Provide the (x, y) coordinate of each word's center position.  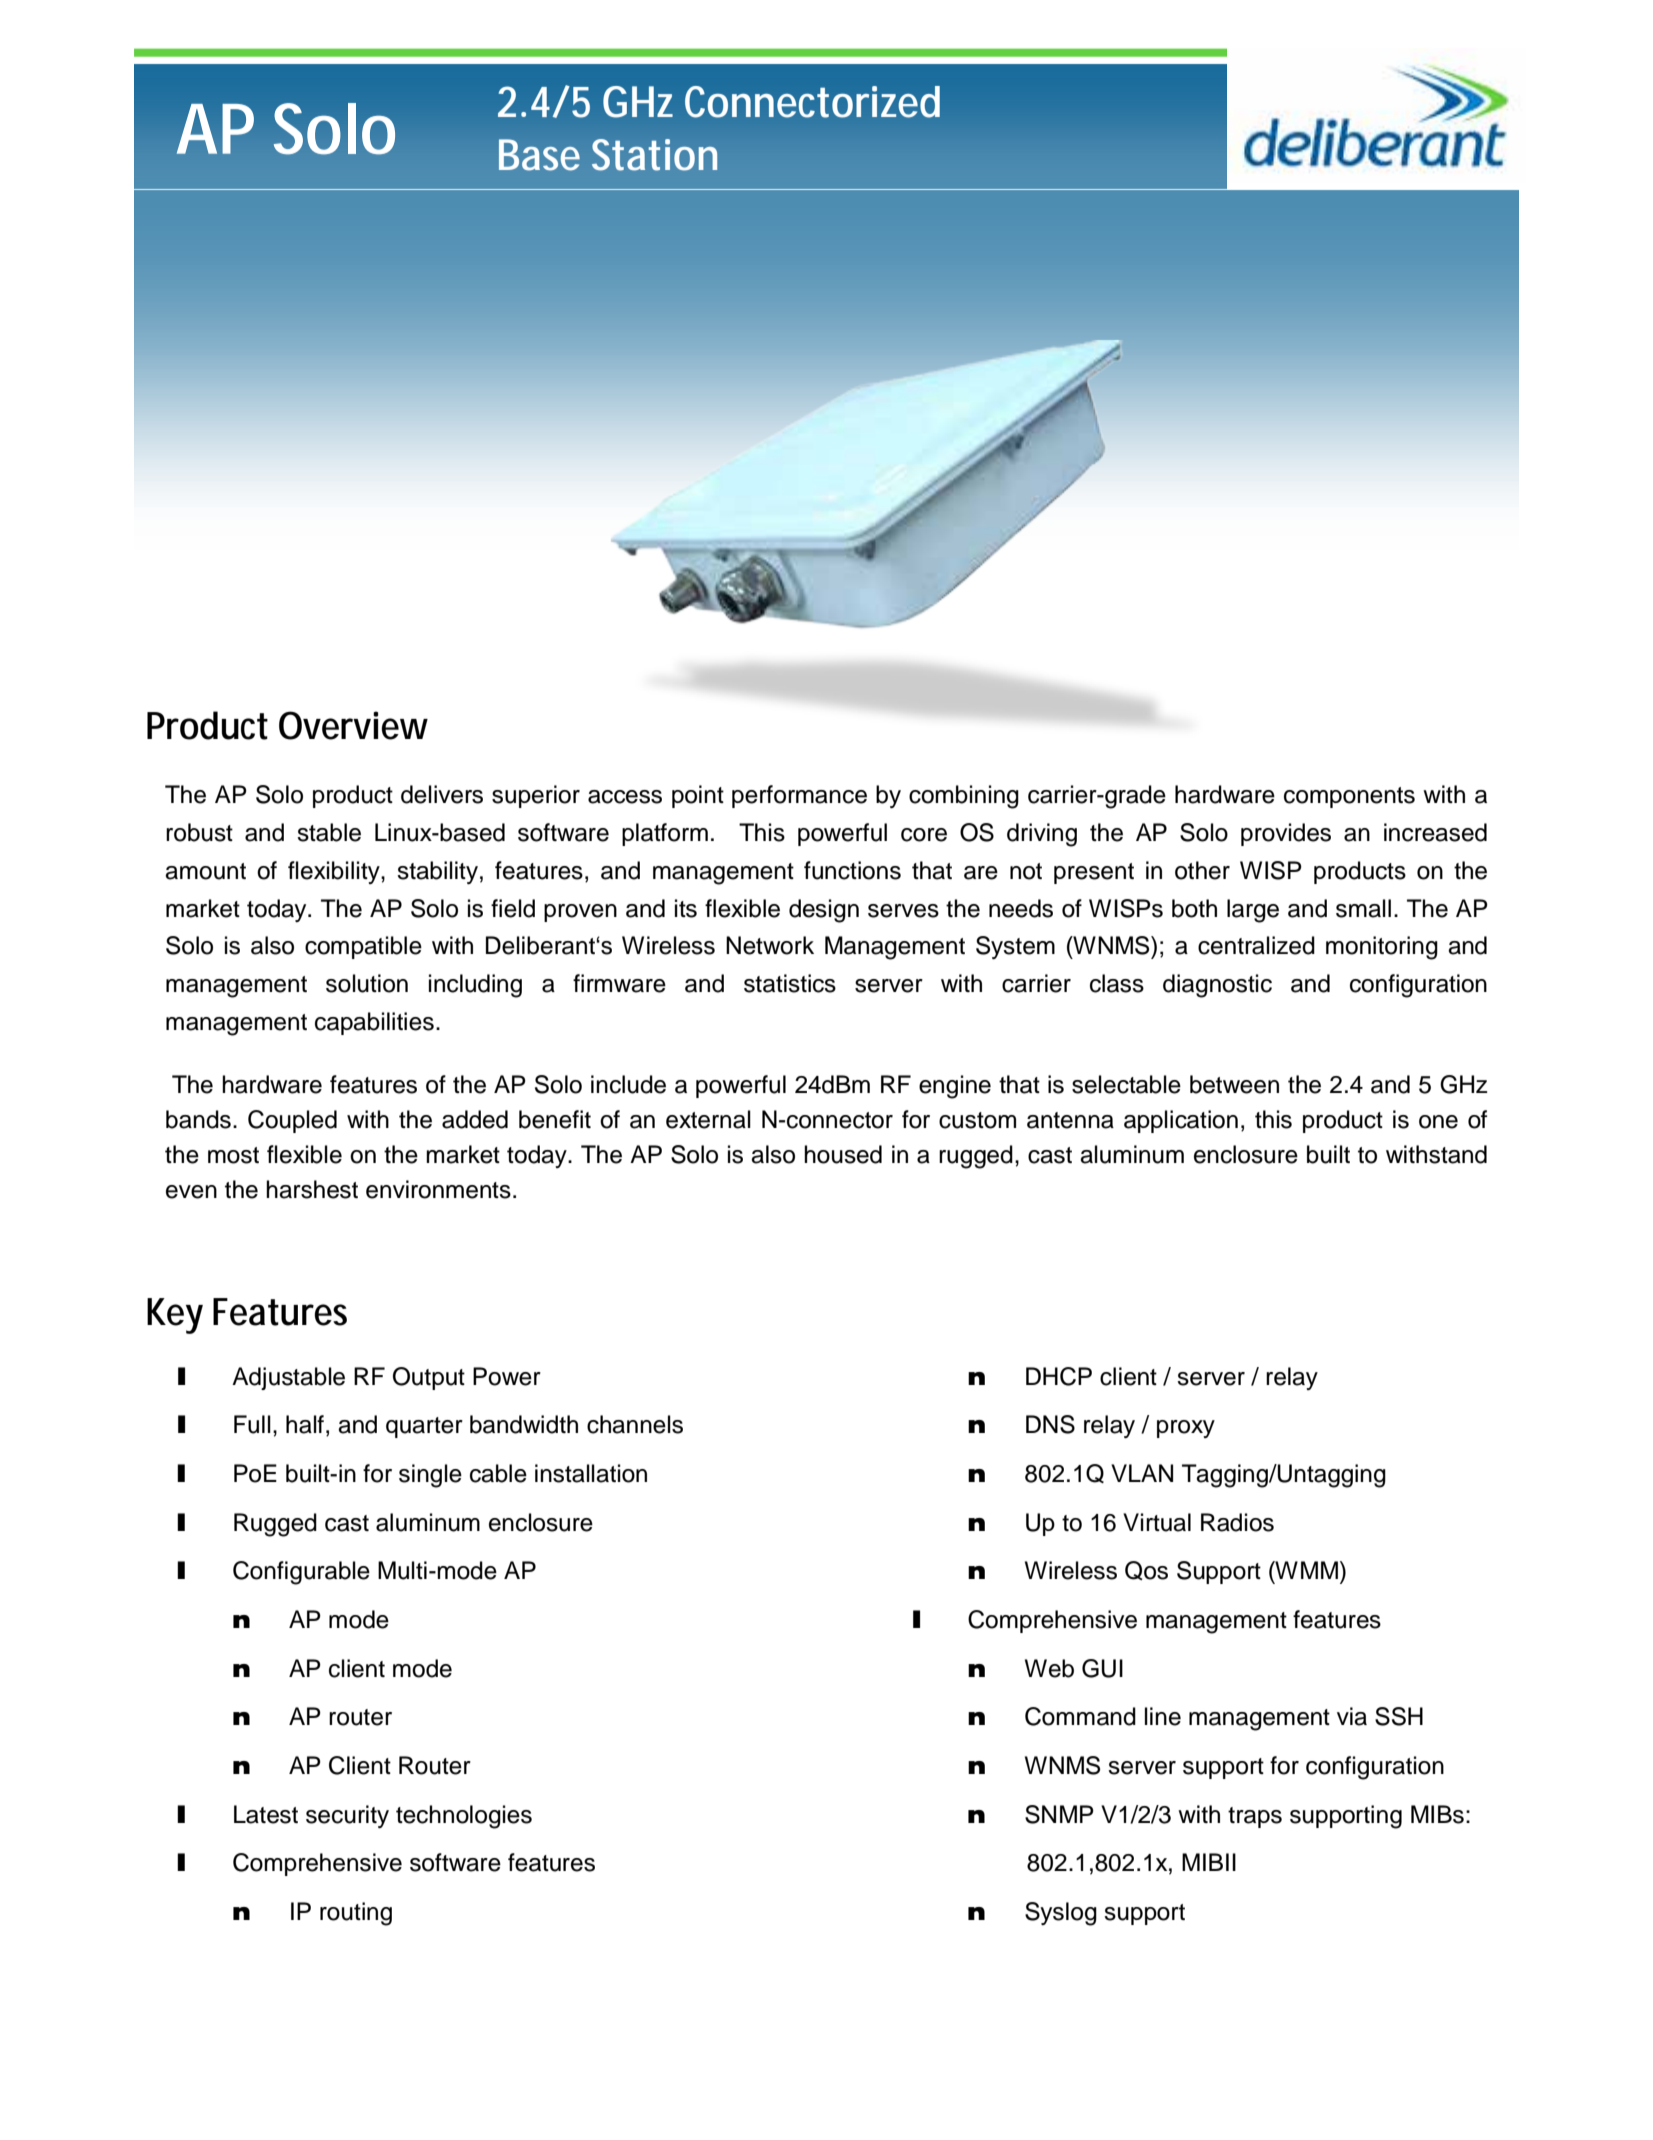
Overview (353, 725)
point (698, 796)
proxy (1186, 1429)
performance (799, 796)
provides (1286, 834)
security (347, 1816)
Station (654, 155)
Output (429, 1378)
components (1349, 797)
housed (843, 1154)
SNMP (1059, 1814)
